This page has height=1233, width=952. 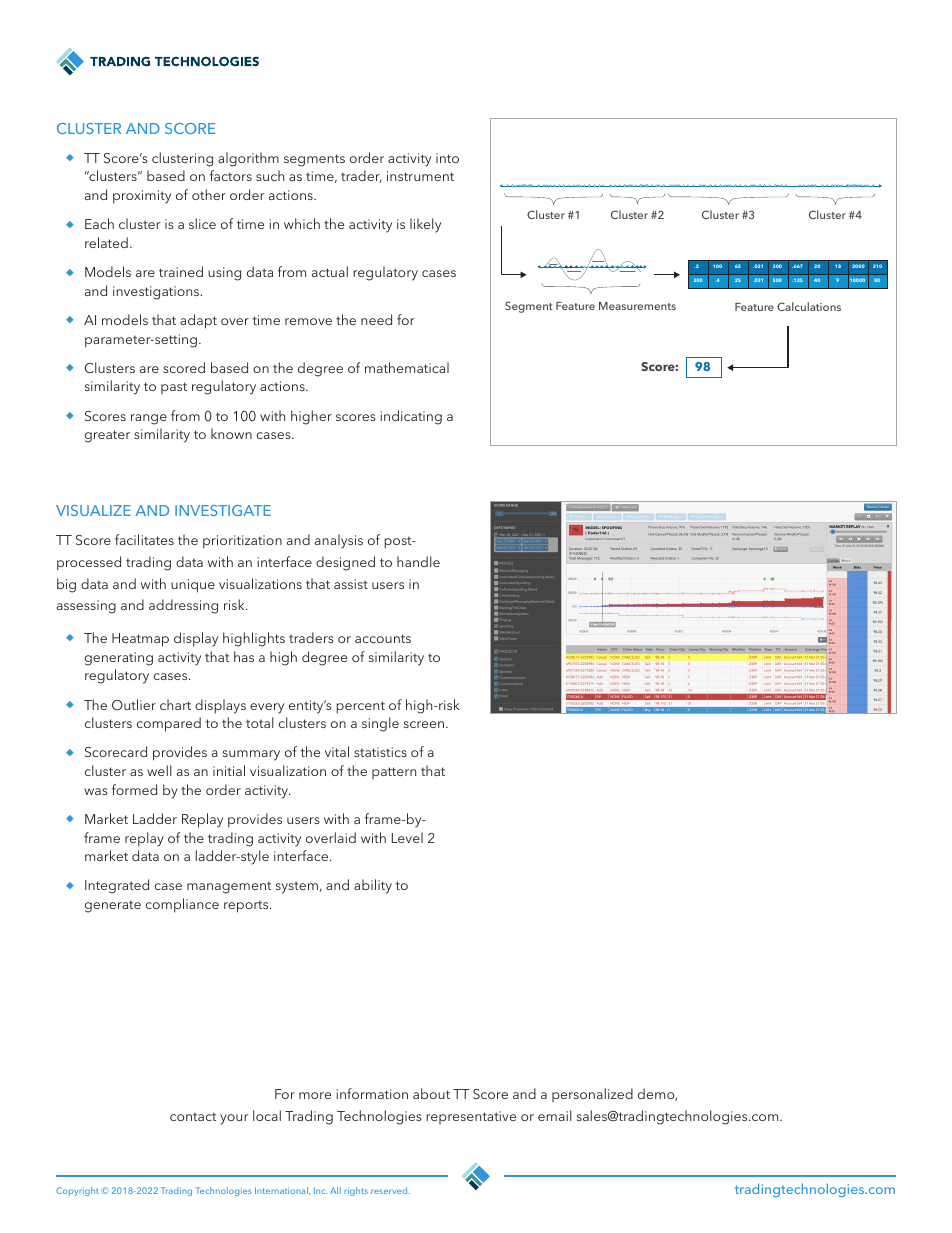 I want to click on contact, so click(x=193, y=1116).
